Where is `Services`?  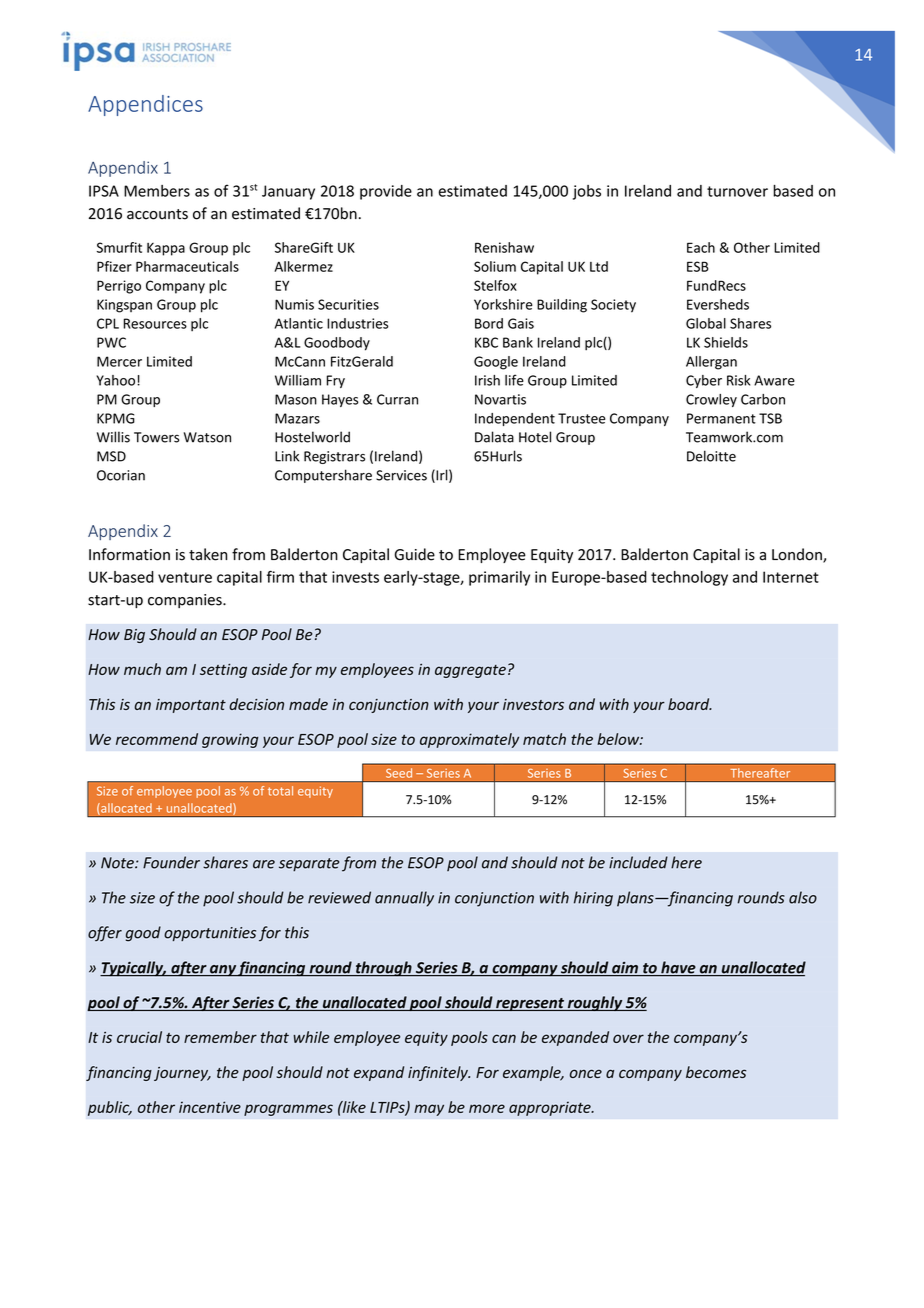 Services is located at coordinates (401, 475).
